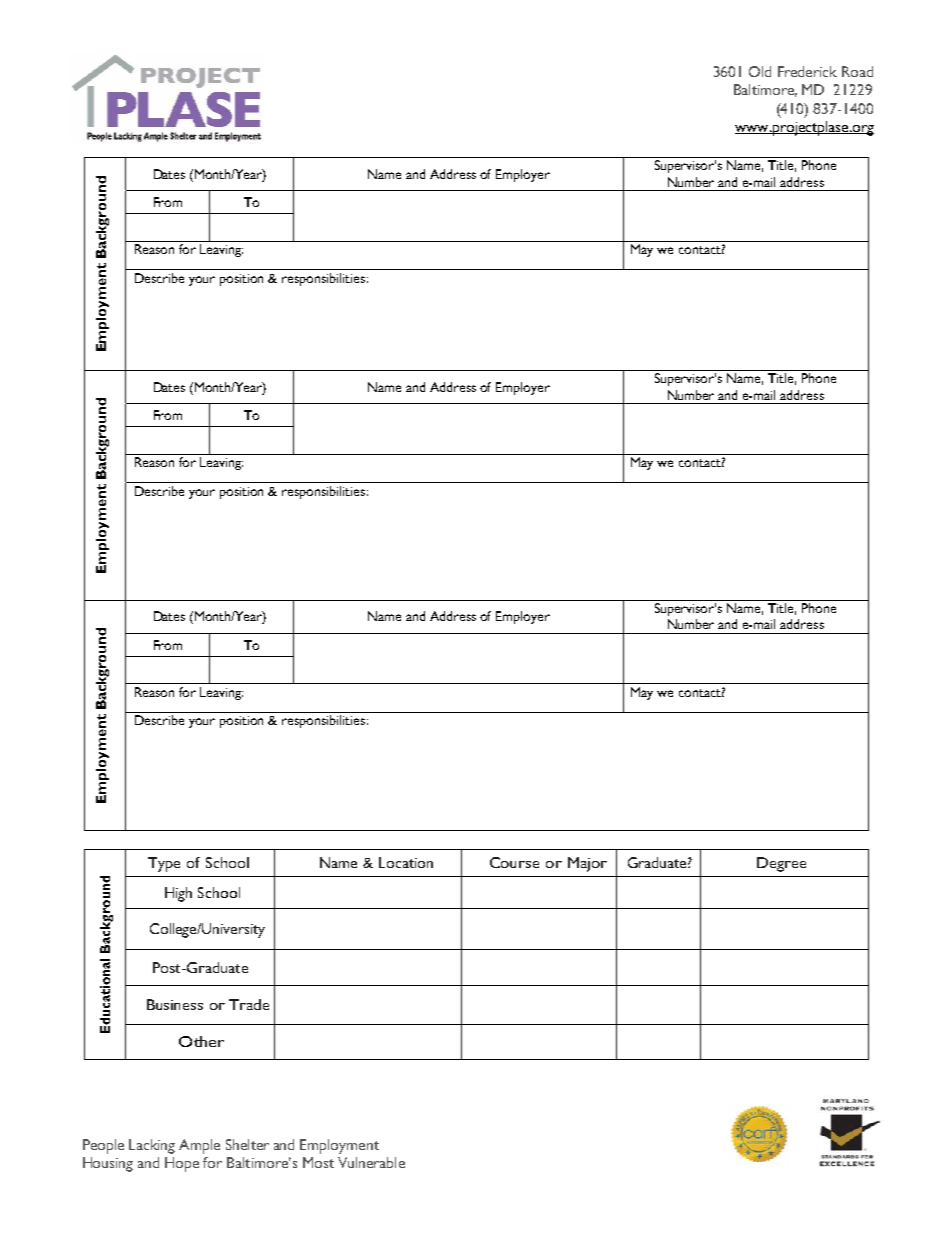  Describe the element at coordinates (857, 71) in the screenshot. I see `Road` at that location.
